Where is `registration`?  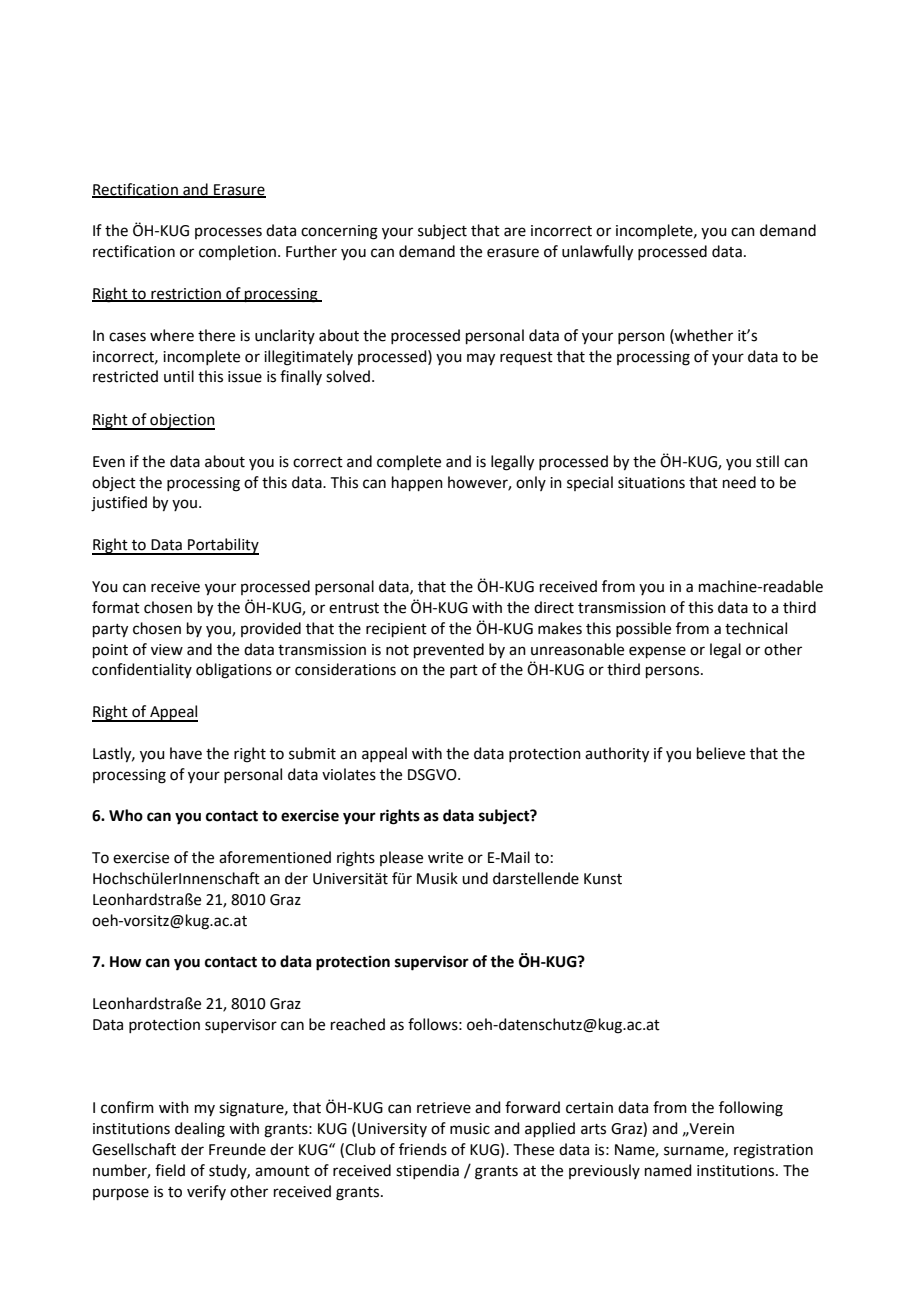 registration is located at coordinates (773, 1151).
